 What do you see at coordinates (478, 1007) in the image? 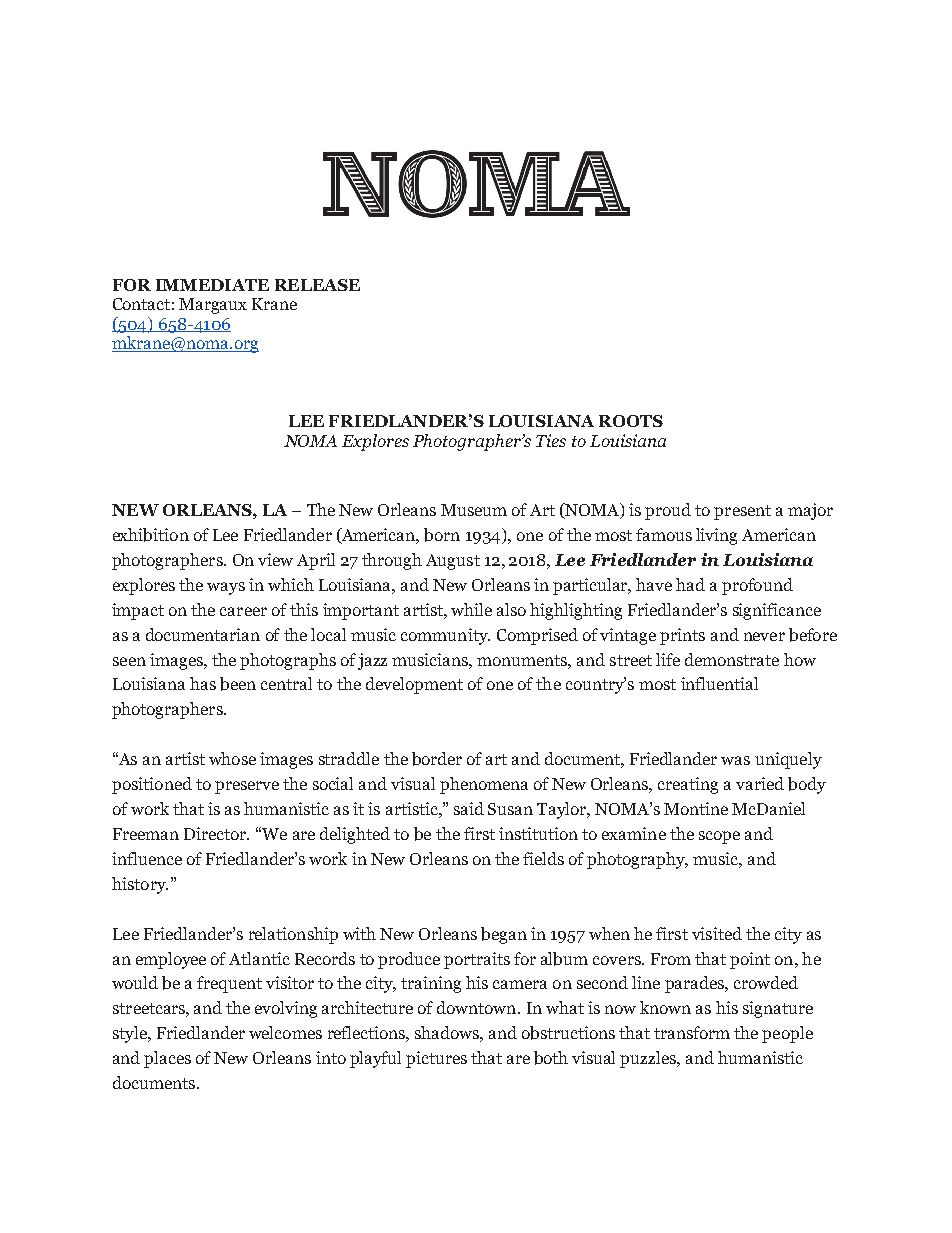
I see `downtown` at bounding box center [478, 1007].
